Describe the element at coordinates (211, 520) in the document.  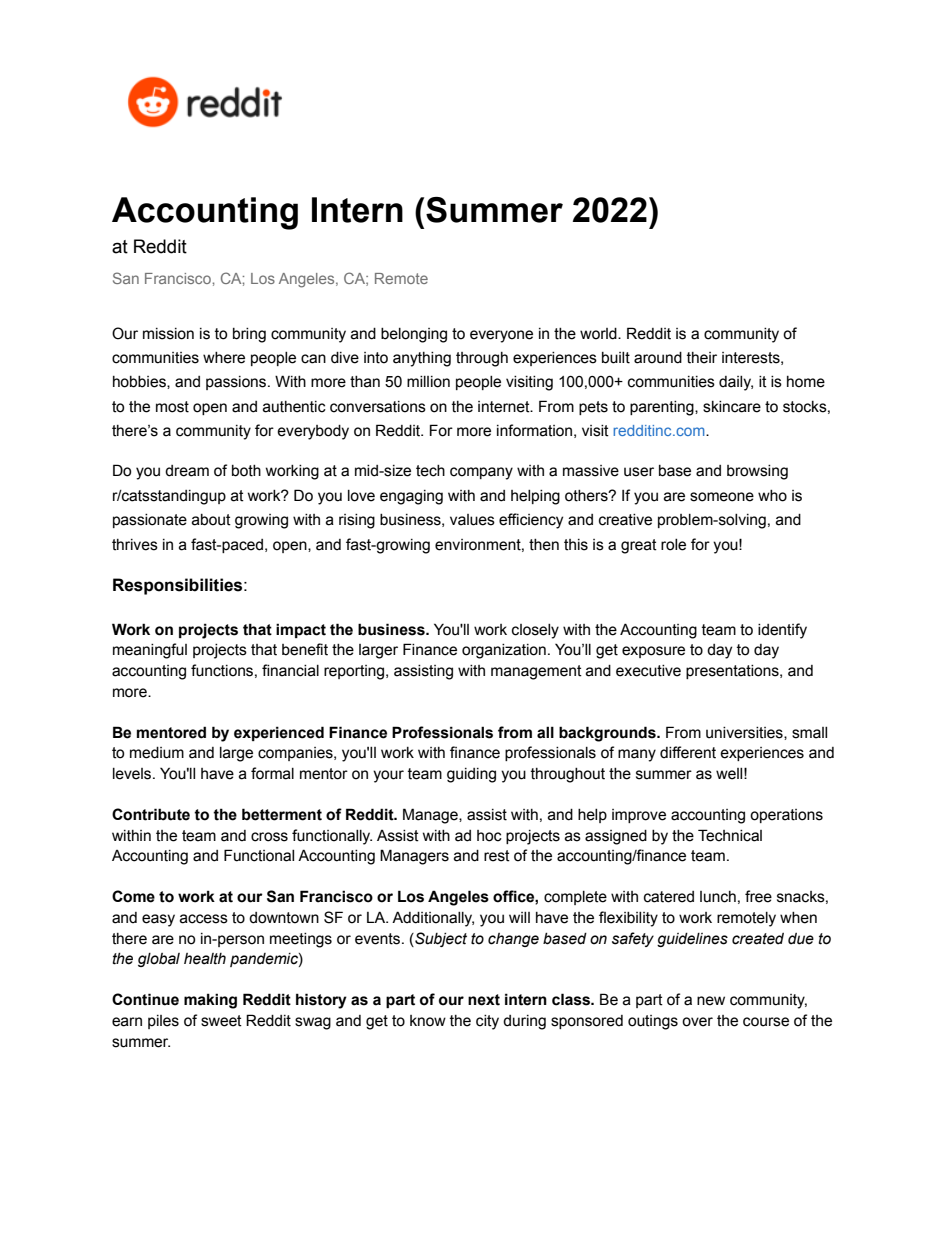
I see `about` at that location.
